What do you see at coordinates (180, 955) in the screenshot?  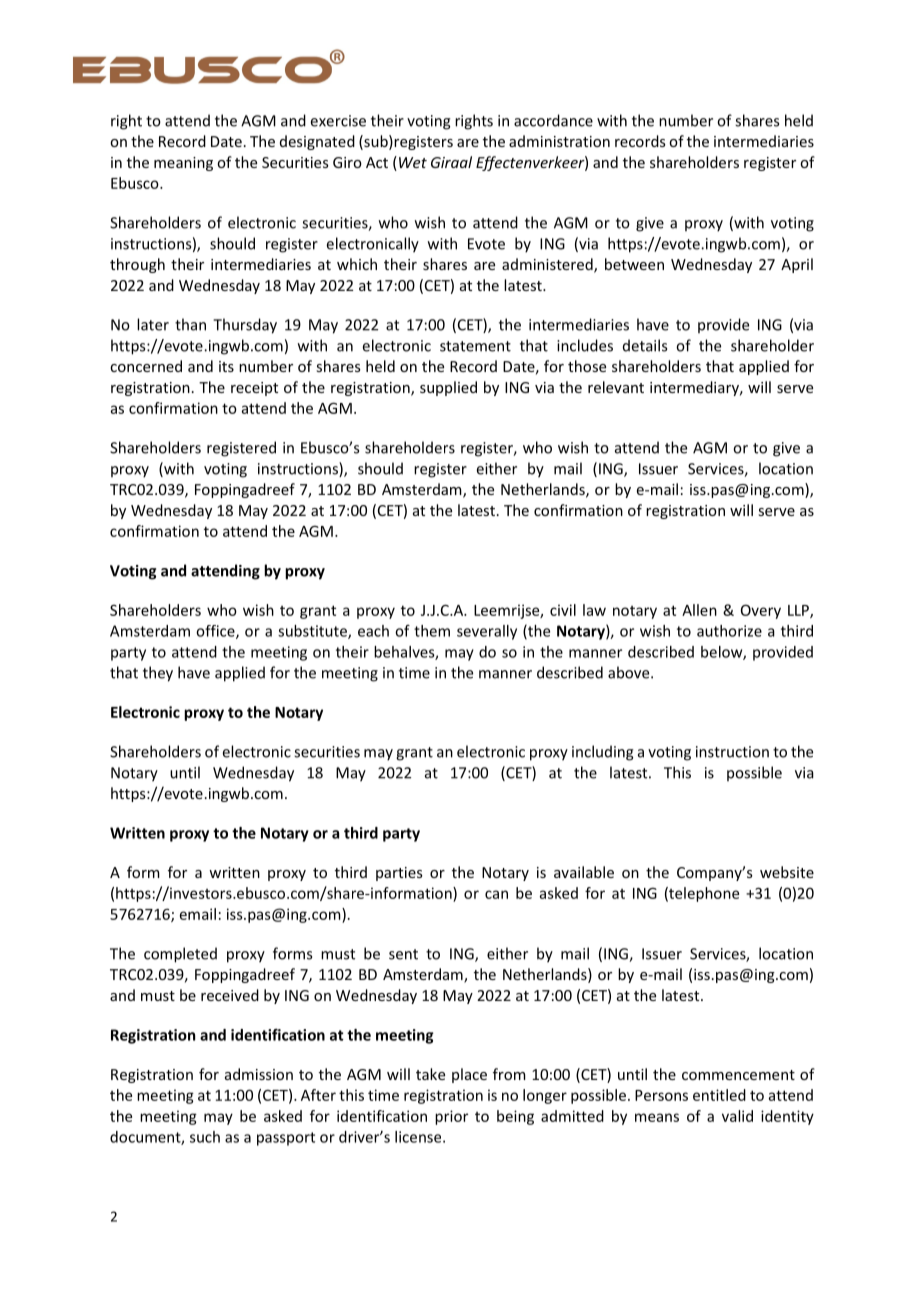 I see `completed` at bounding box center [180, 955].
